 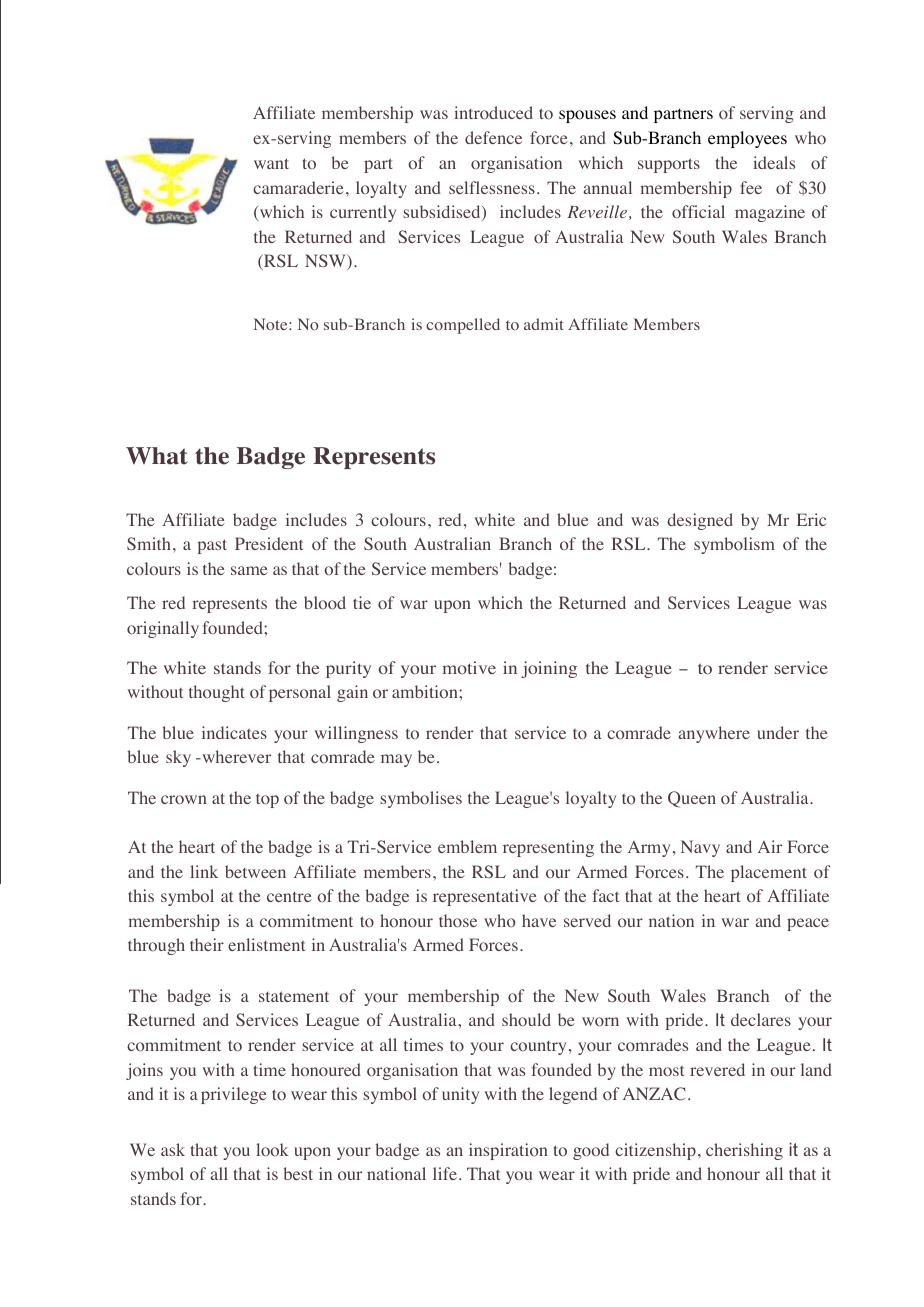 What do you see at coordinates (493, 137) in the screenshot?
I see `defence` at bounding box center [493, 137].
